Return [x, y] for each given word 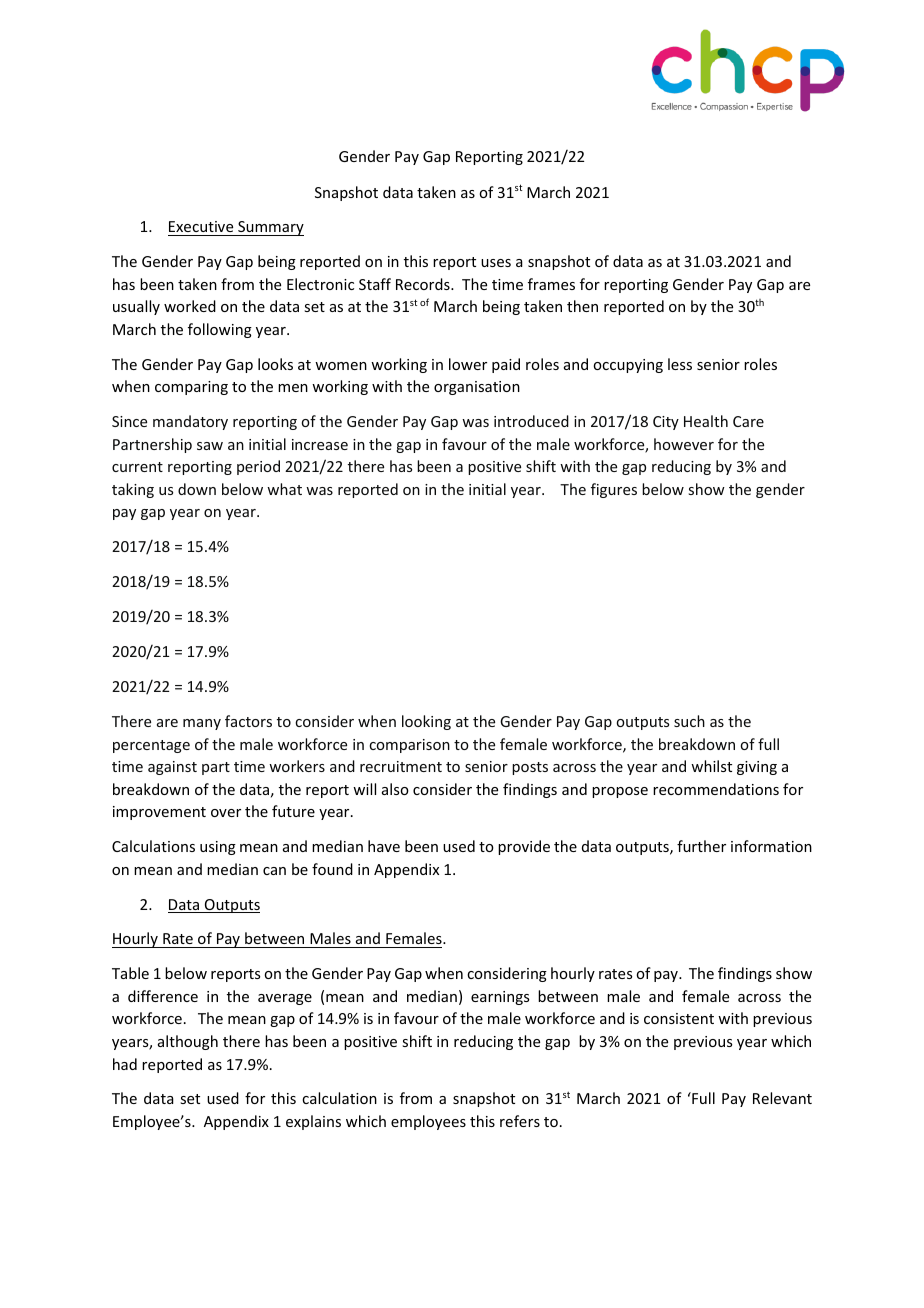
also [395, 789]
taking [133, 490]
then [582, 306]
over [226, 813]
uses [496, 263]
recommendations [716, 789]
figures [614, 490]
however [684, 444]
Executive [201, 226]
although [188, 1042]
